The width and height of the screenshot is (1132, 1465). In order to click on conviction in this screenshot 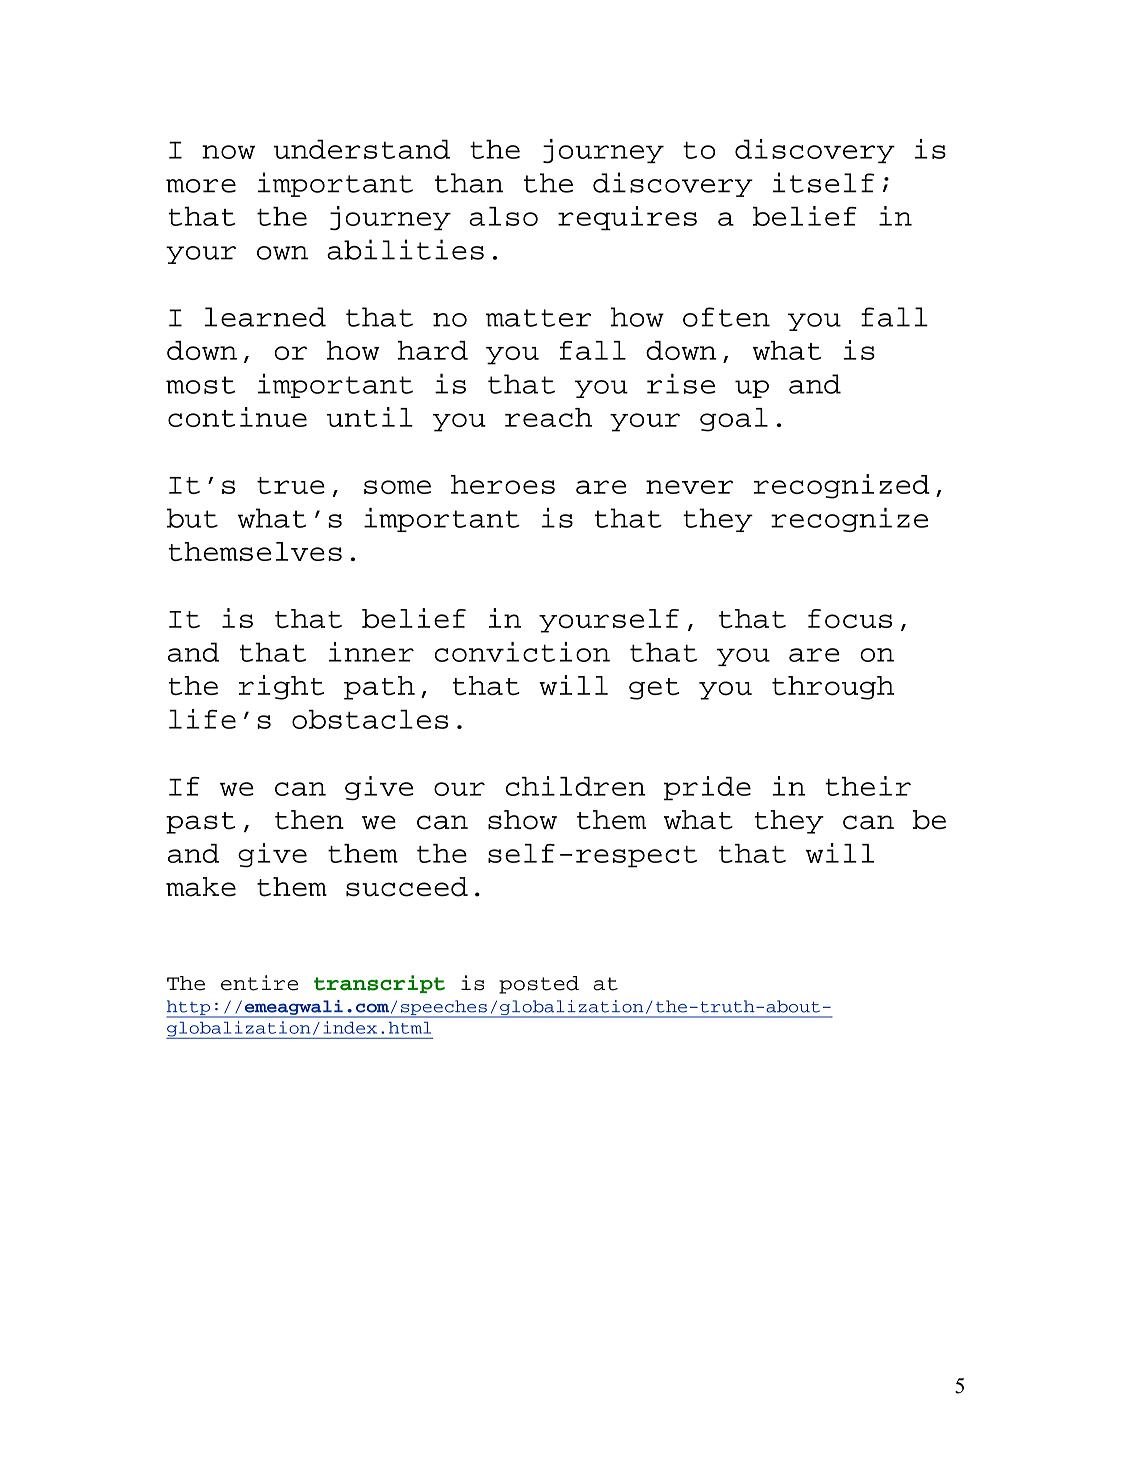, I will do `click(522, 652)`.
